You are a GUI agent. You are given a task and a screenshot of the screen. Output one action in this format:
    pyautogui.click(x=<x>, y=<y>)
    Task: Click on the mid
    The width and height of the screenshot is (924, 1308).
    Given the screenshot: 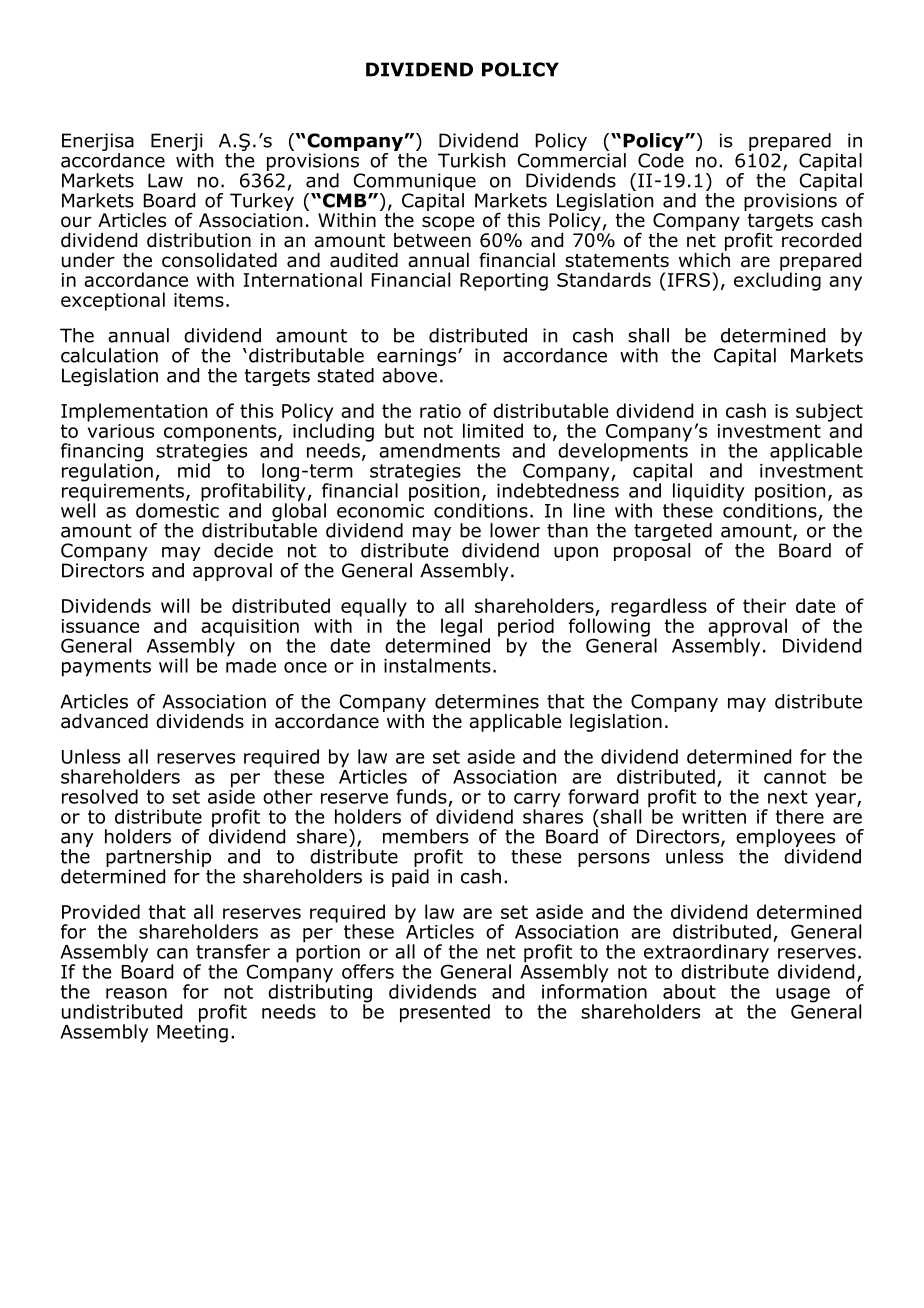 What is the action you would take?
    pyautogui.click(x=194, y=470)
